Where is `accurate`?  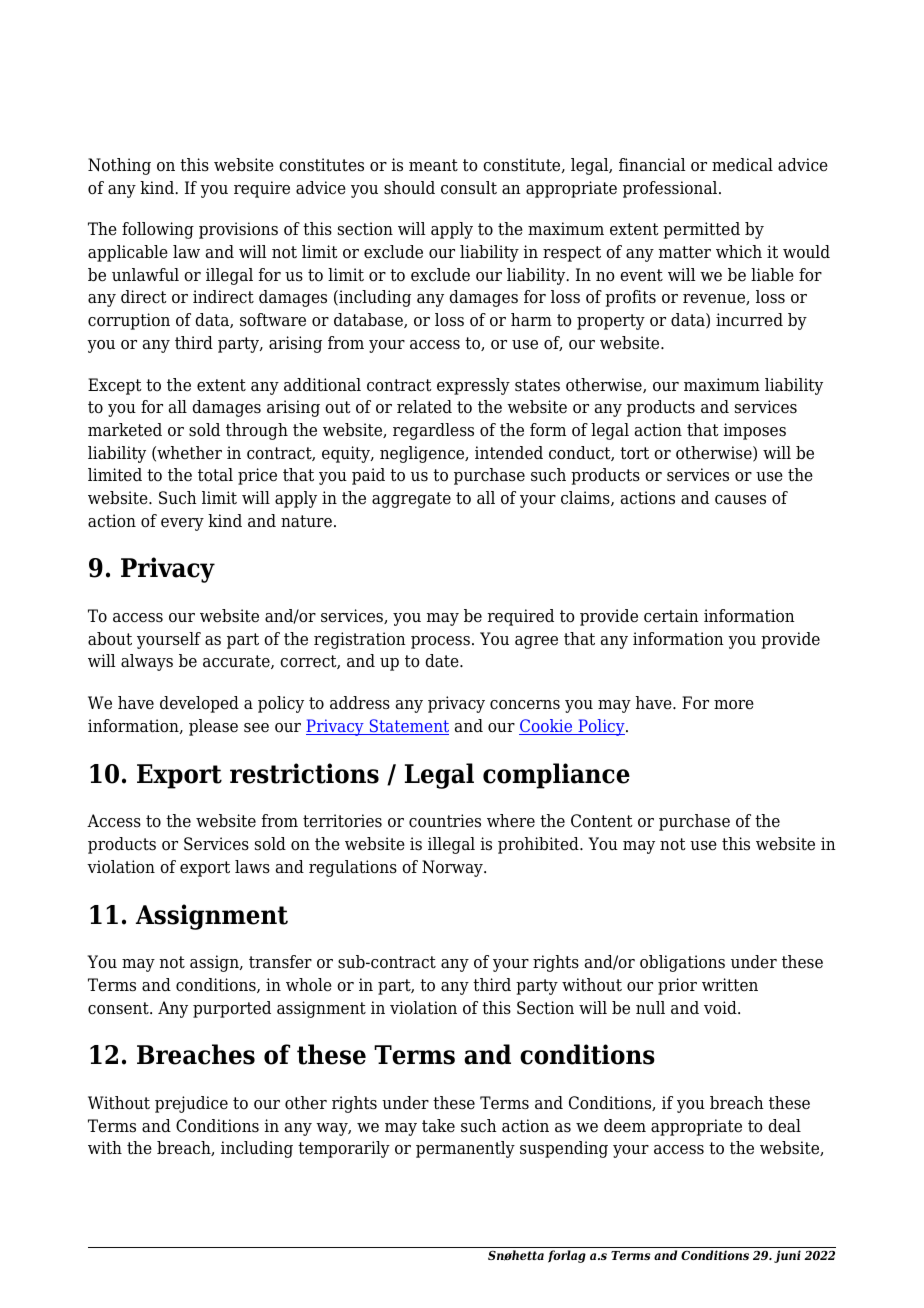
accurate is located at coordinates (237, 662).
